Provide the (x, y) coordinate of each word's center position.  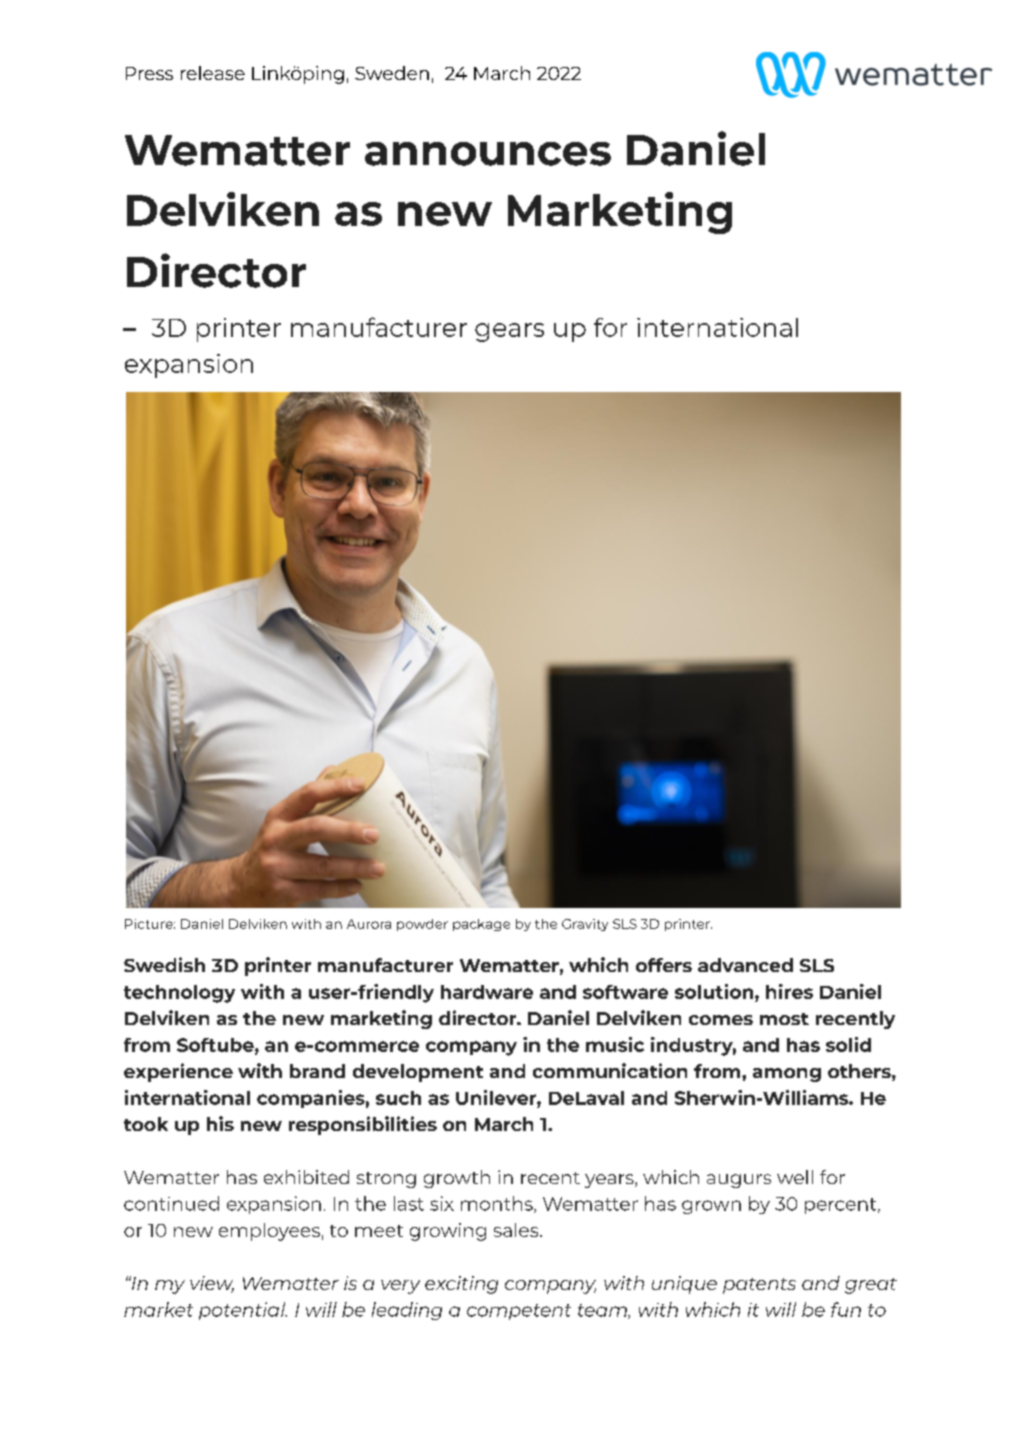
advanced (745, 965)
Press (149, 73)
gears (509, 332)
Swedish (164, 964)
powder (422, 925)
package (481, 925)
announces (488, 154)
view (212, 1284)
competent (519, 1312)
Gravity (585, 925)
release (213, 73)
